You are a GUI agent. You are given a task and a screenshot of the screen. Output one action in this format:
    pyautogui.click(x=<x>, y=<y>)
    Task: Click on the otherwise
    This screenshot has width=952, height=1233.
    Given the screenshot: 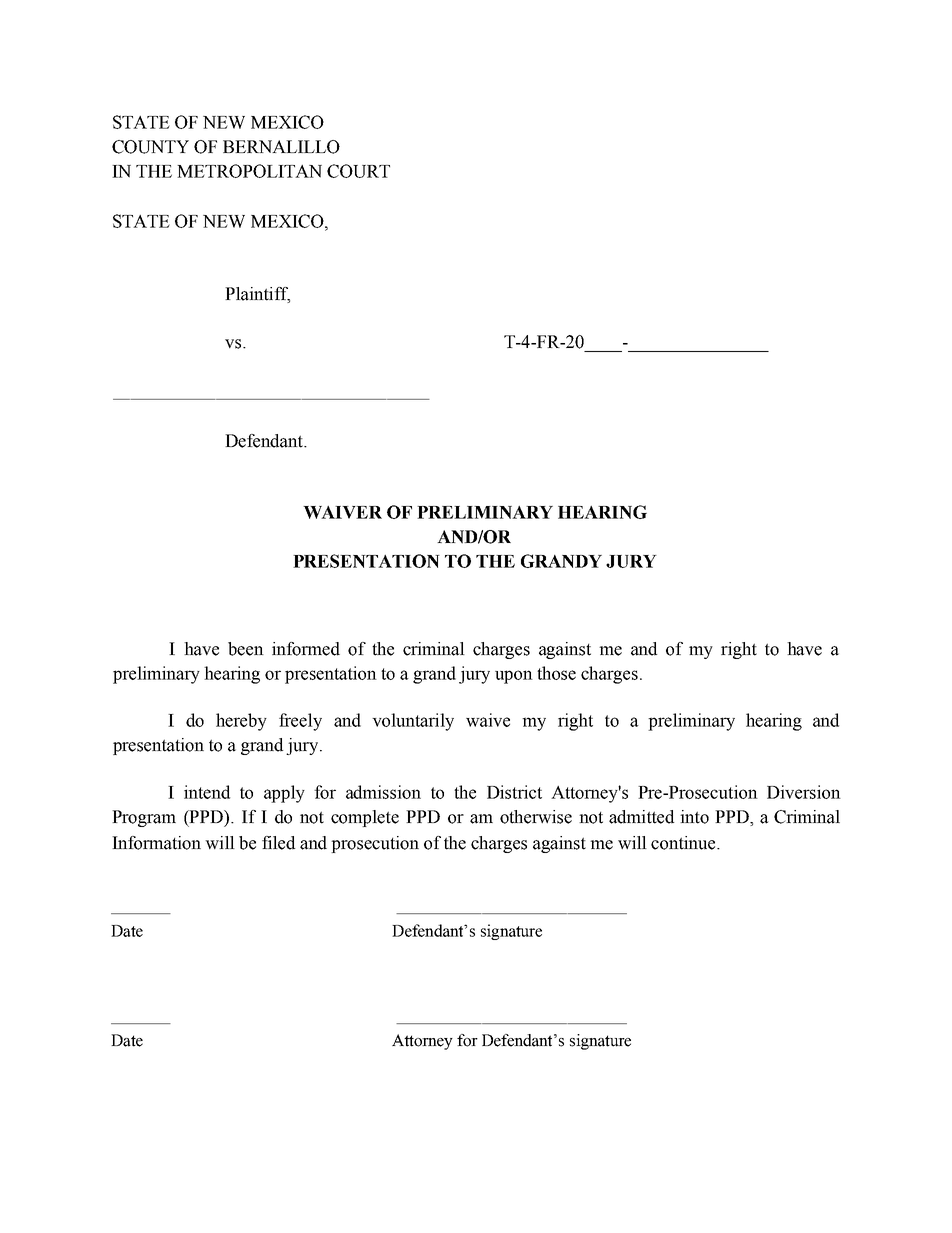 What is the action you would take?
    pyautogui.click(x=536, y=817)
